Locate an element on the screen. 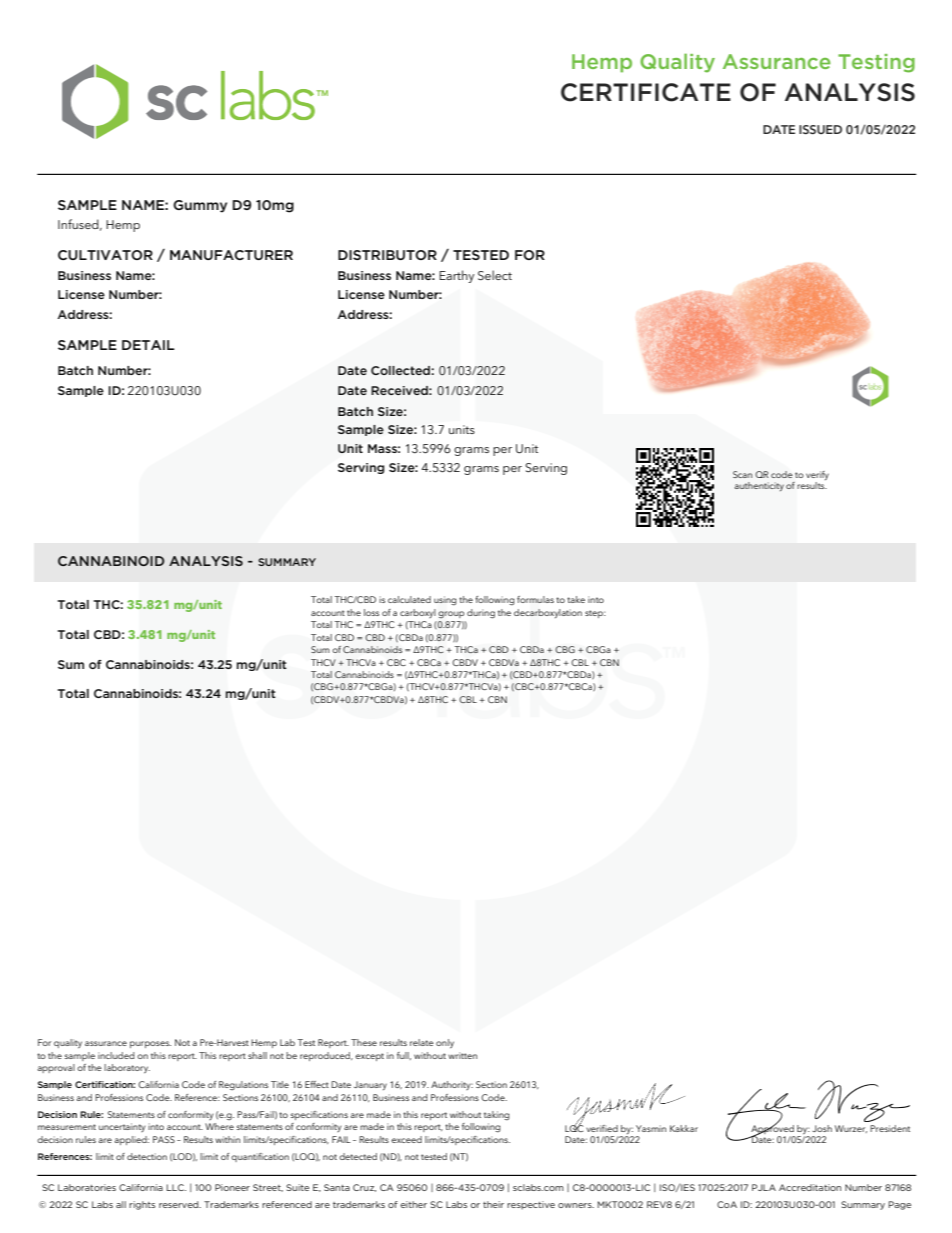 The image size is (952, 1233). Gummy is located at coordinates (200, 206).
